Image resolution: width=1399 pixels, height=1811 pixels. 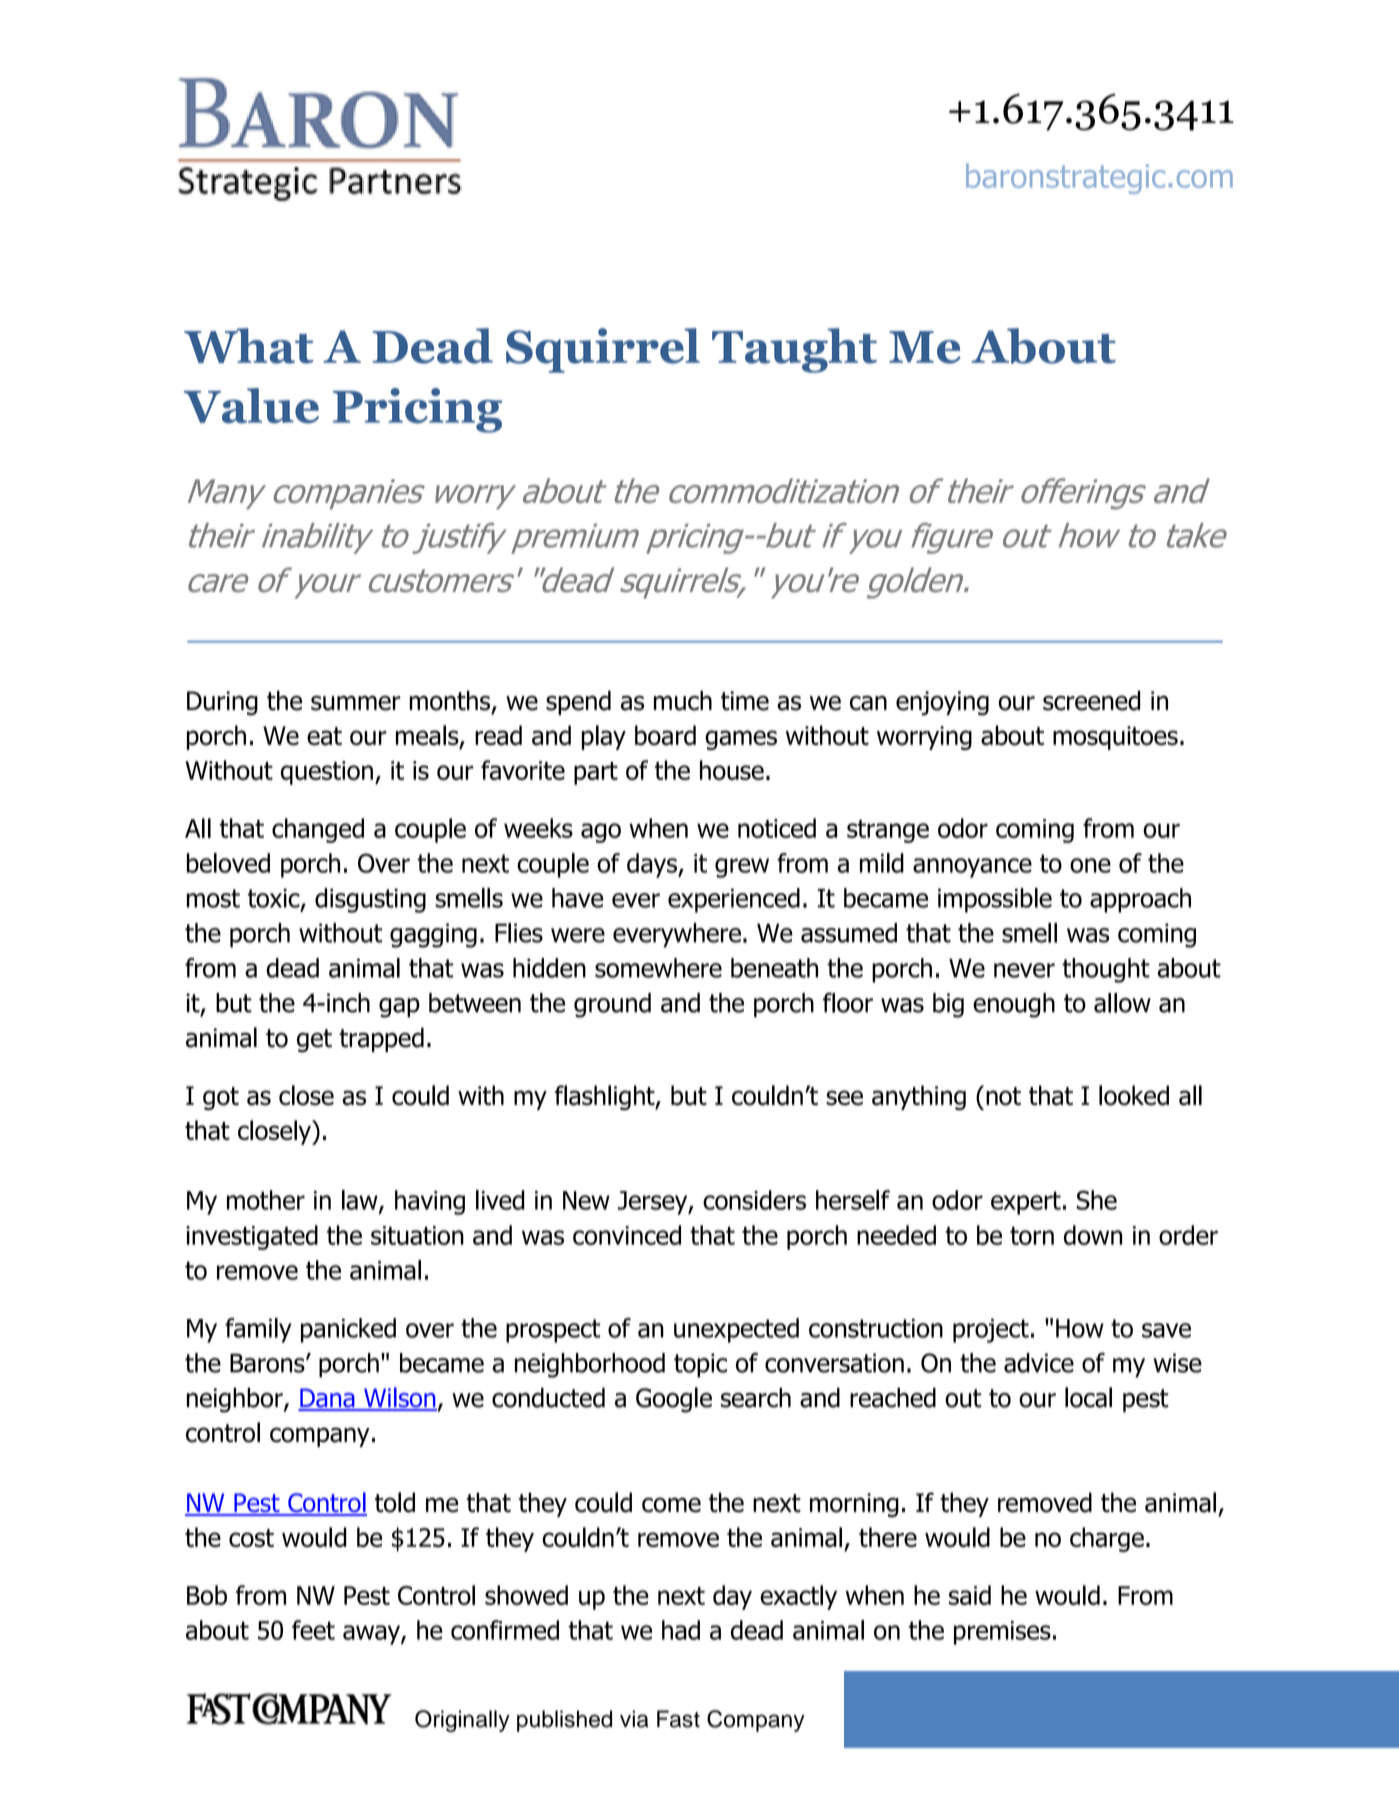 What do you see at coordinates (612, 1005) in the page?
I see `ground` at bounding box center [612, 1005].
